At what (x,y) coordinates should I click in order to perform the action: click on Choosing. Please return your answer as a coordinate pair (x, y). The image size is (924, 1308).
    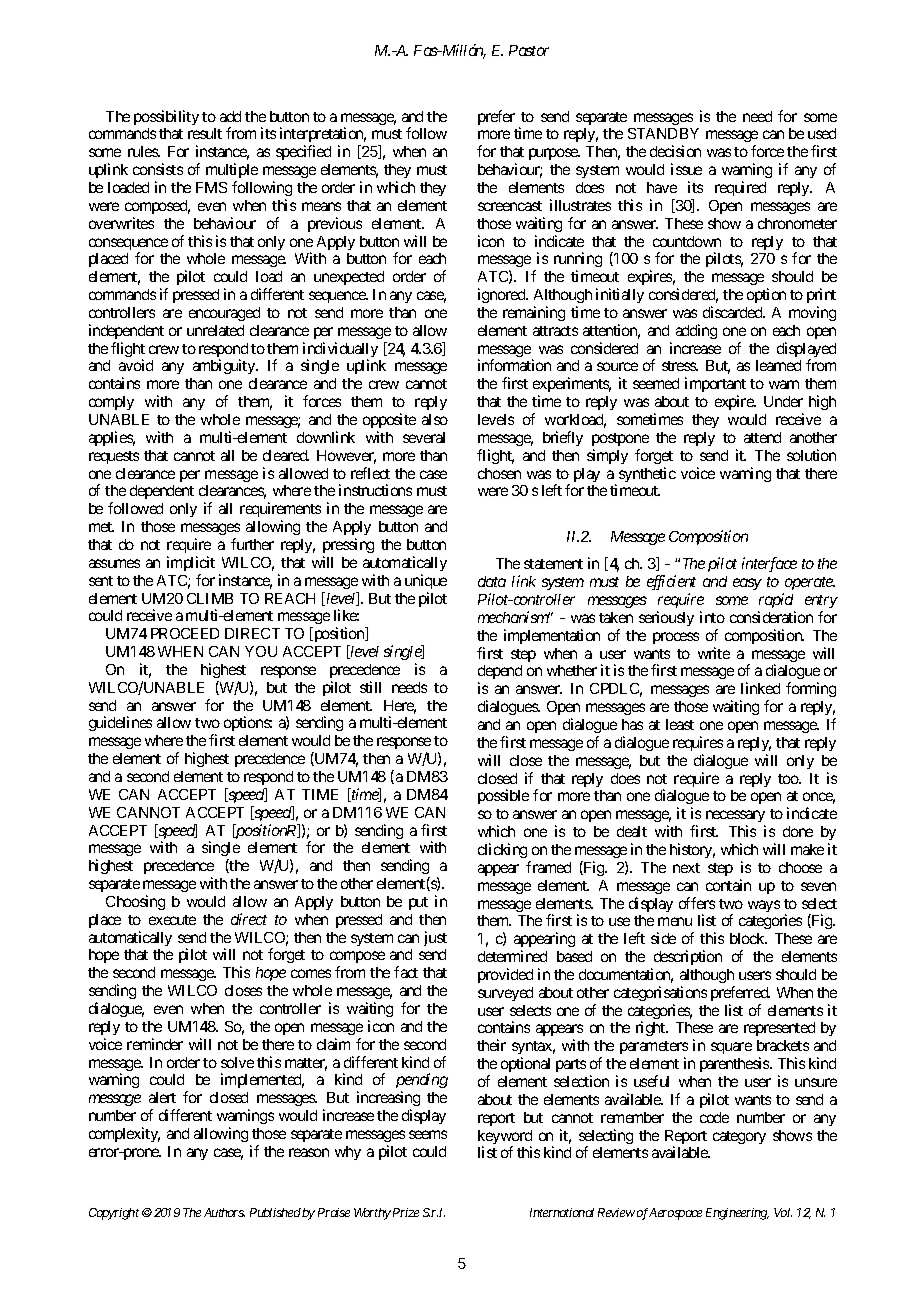
    Looking at the image, I should click on (135, 902).
